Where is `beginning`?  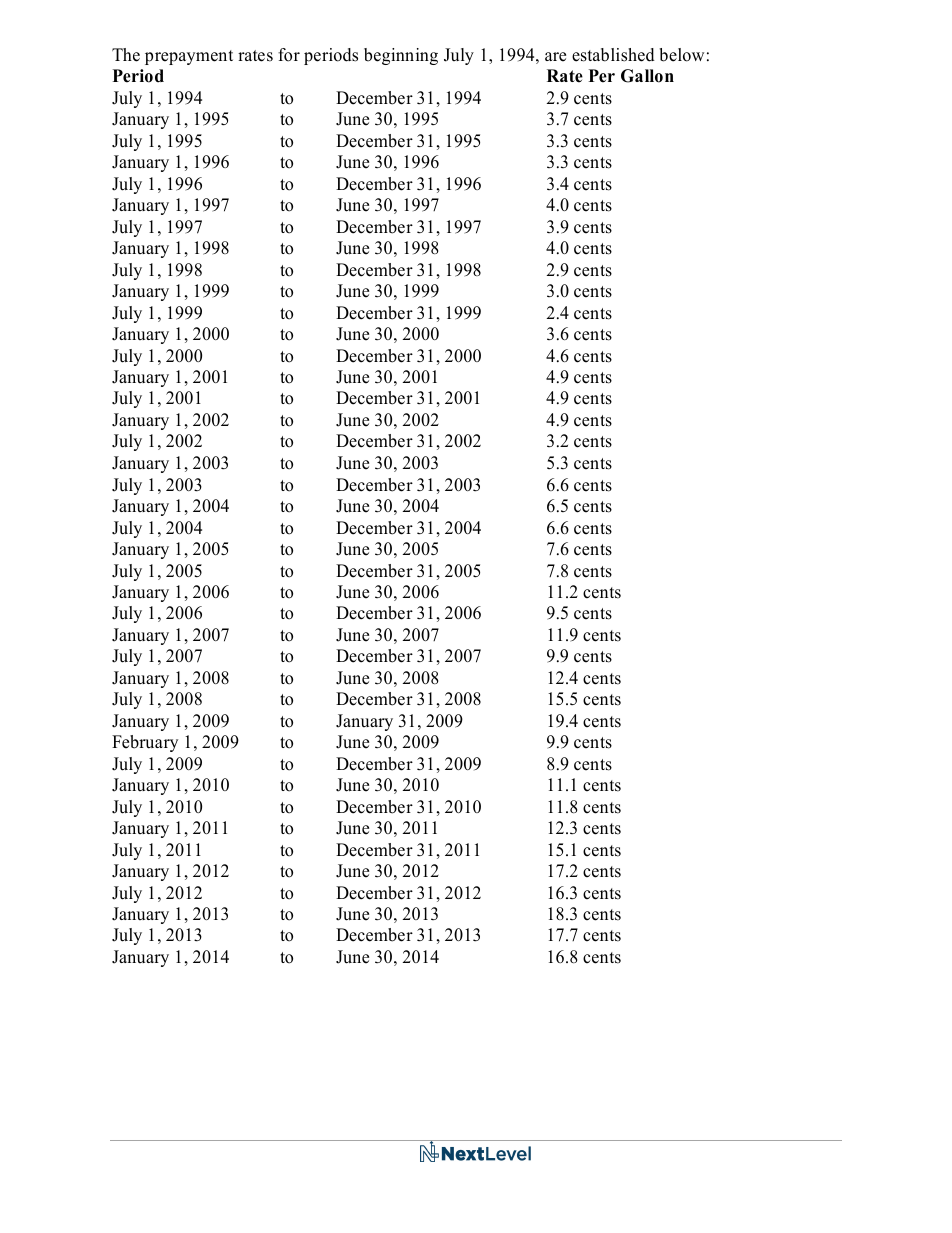
beginning is located at coordinates (401, 56).
